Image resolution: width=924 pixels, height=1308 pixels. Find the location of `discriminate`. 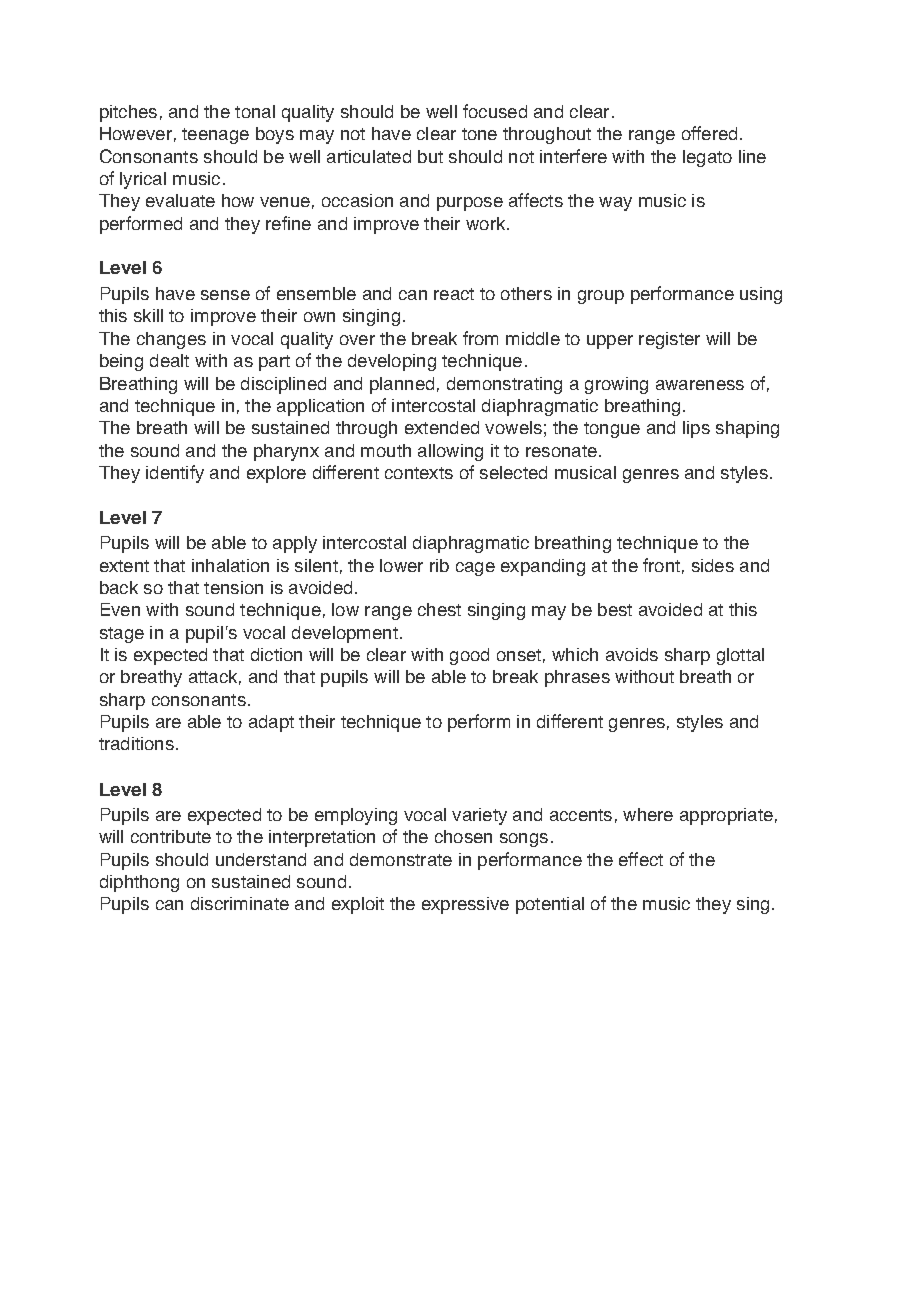

discriminate is located at coordinates (240, 903).
